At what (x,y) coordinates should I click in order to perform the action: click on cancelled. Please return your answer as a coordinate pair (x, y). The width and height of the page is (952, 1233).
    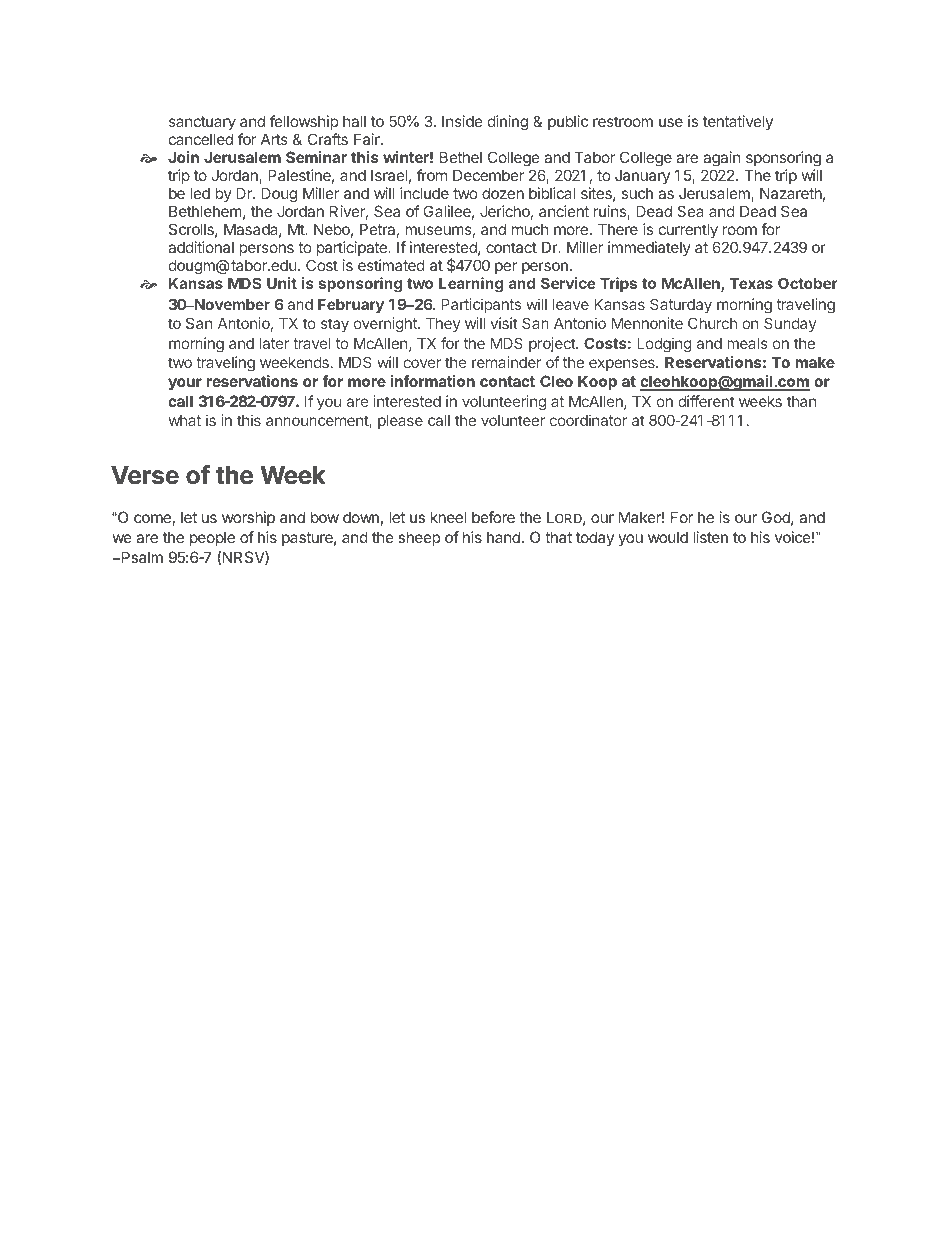
    Looking at the image, I should click on (201, 139).
